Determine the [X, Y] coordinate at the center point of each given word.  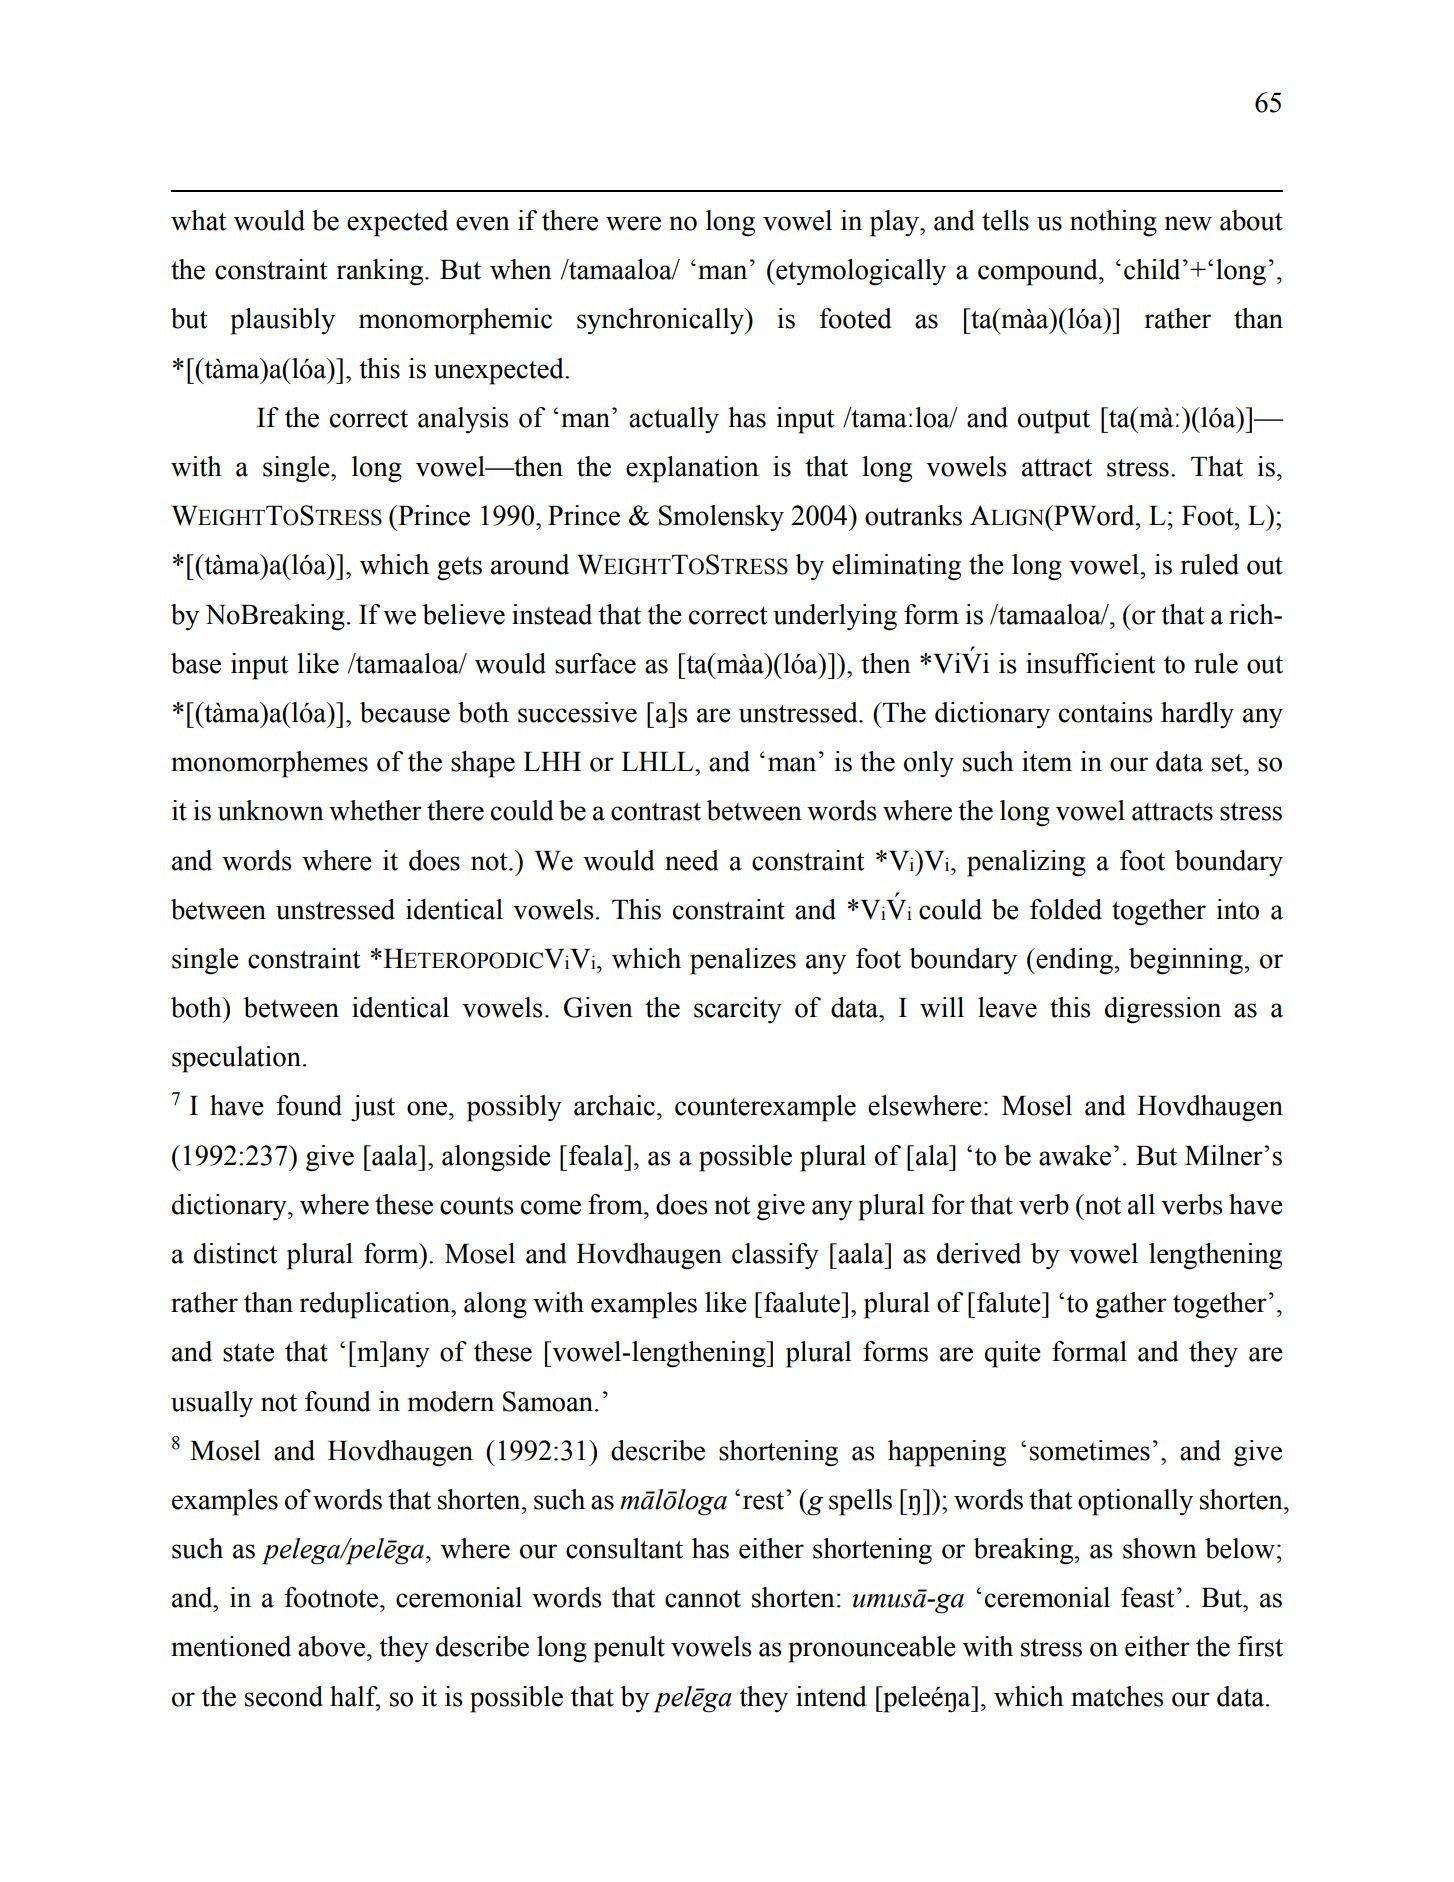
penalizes [743, 961]
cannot [703, 1599]
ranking [381, 272]
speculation [236, 1059]
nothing [1113, 223]
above [333, 1646]
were [633, 223]
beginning [1187, 961]
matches [1117, 1696]
